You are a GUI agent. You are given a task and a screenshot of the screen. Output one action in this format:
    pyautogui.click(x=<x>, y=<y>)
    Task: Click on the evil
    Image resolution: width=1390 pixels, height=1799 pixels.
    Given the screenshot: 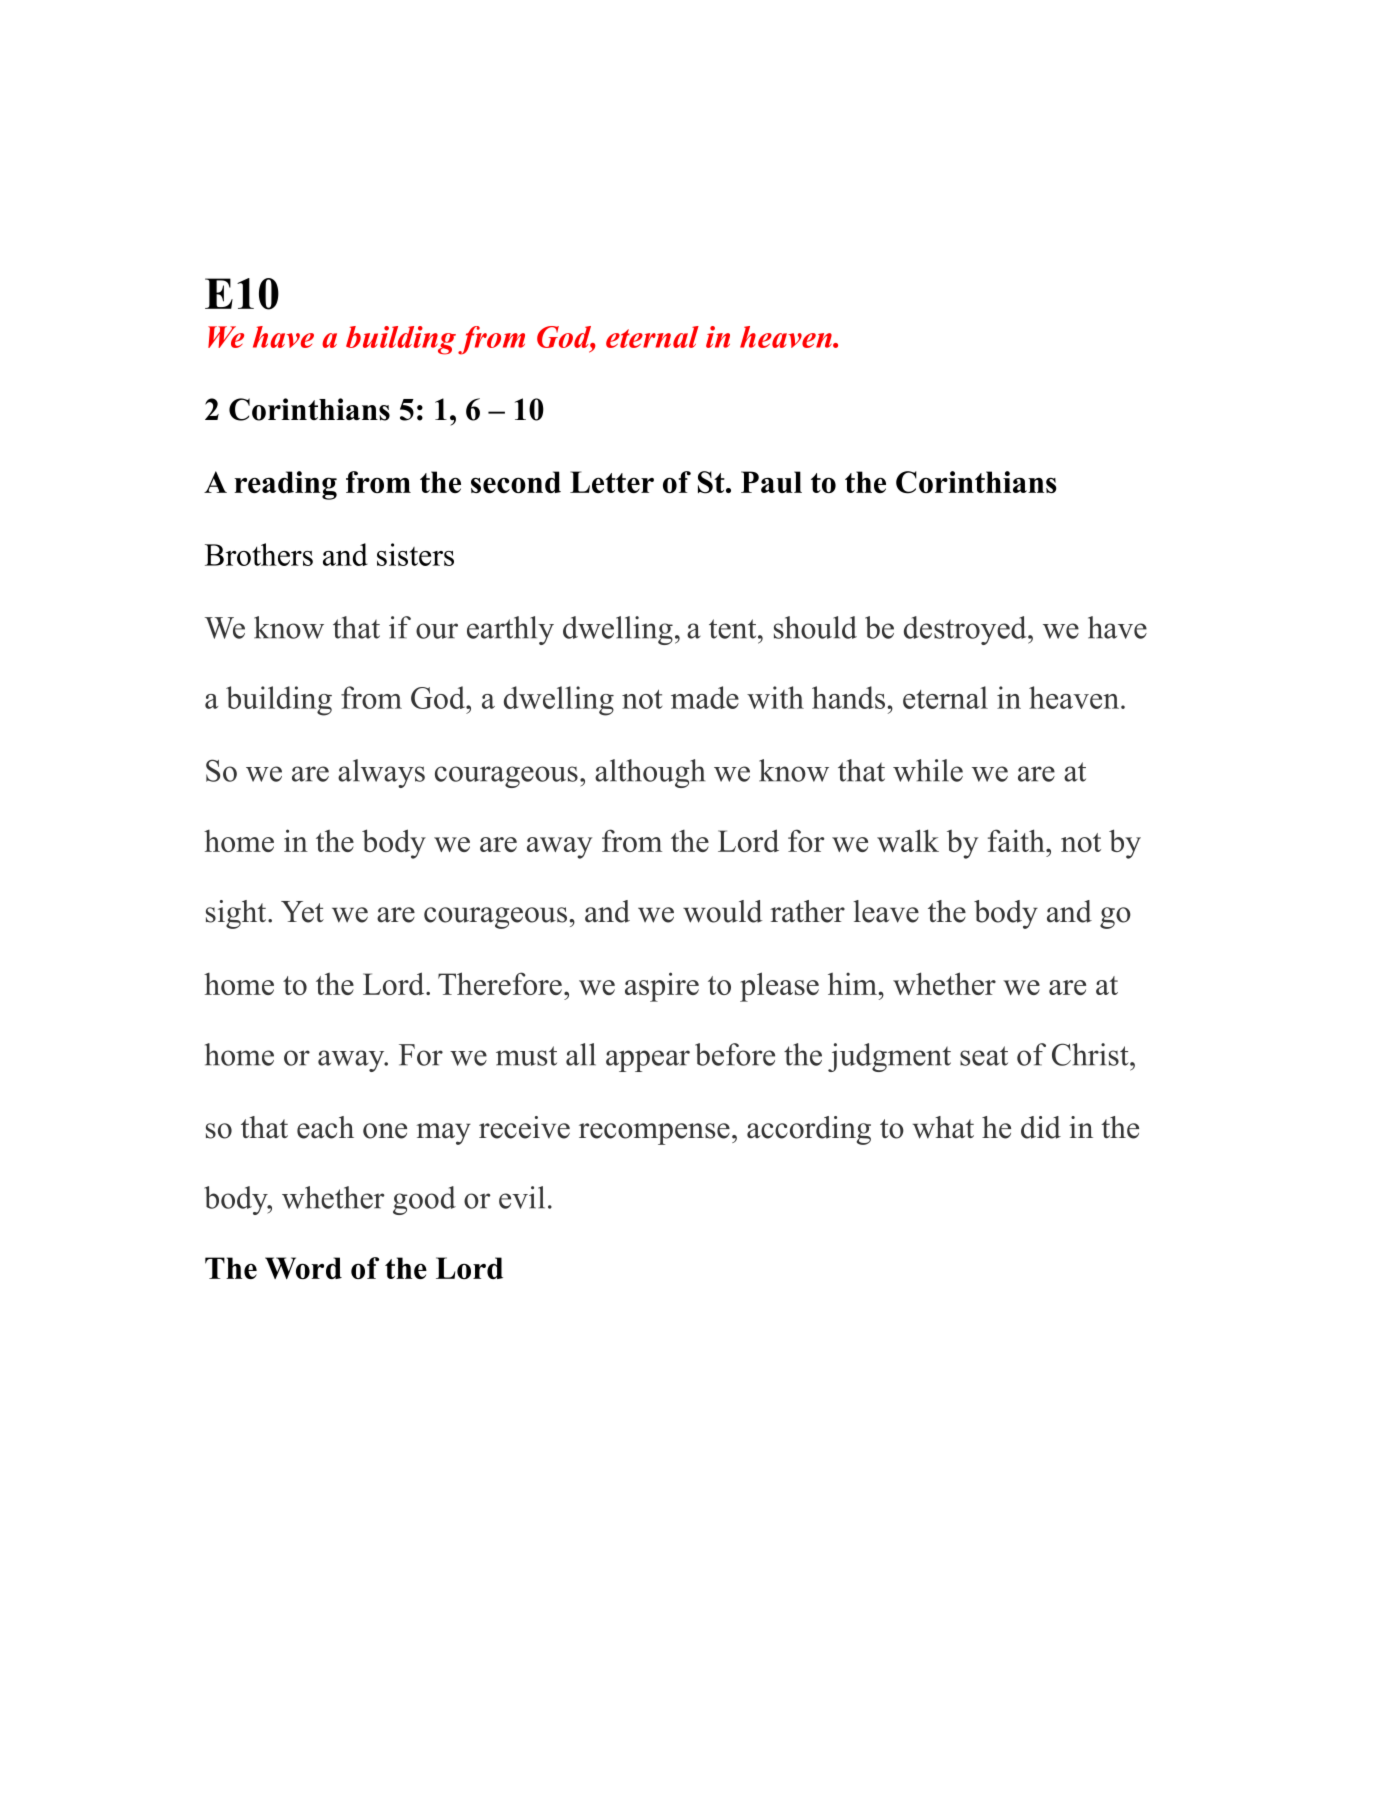 What is the action you would take?
    pyautogui.click(x=522, y=1197)
